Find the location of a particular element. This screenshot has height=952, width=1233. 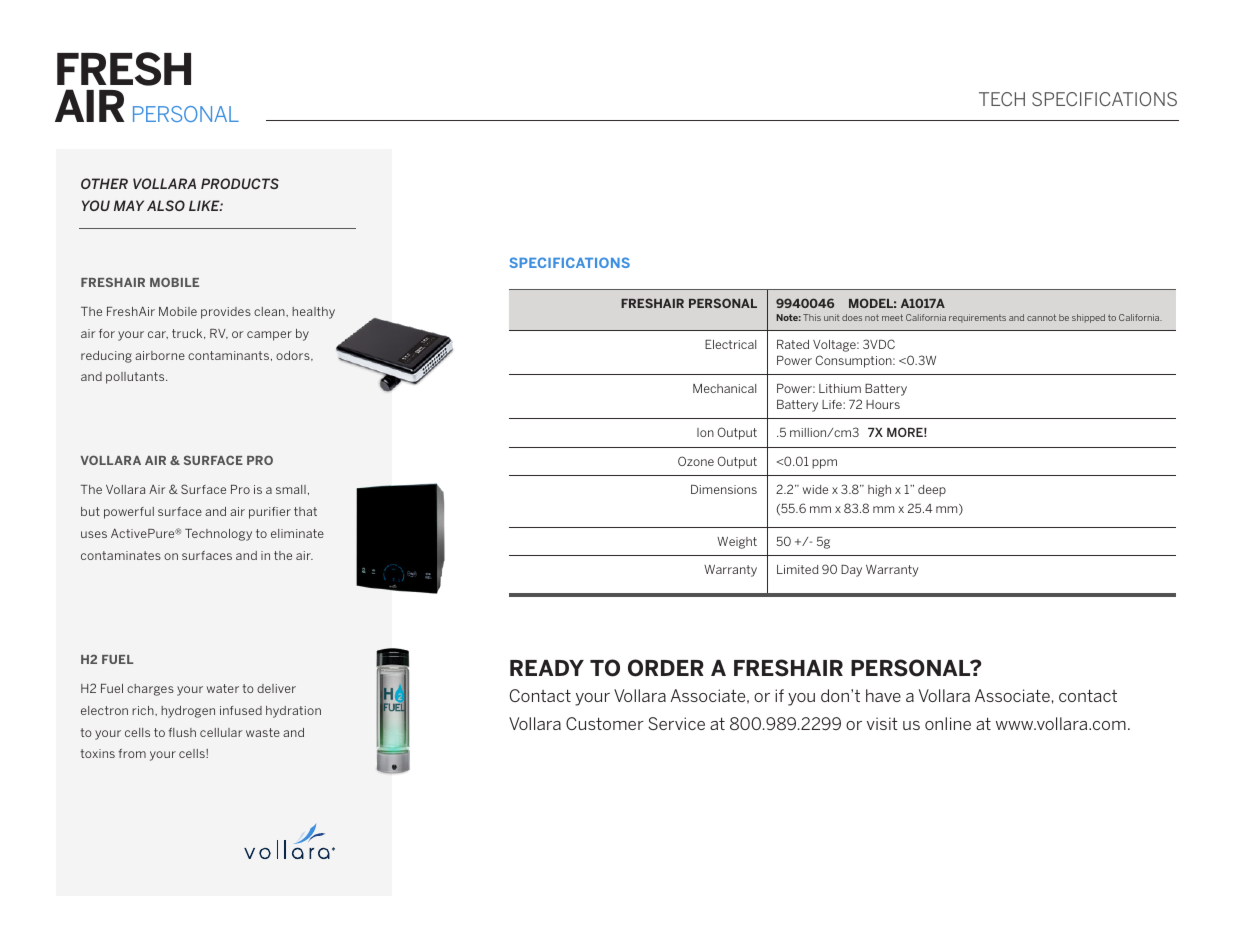

small is located at coordinates (291, 489).
